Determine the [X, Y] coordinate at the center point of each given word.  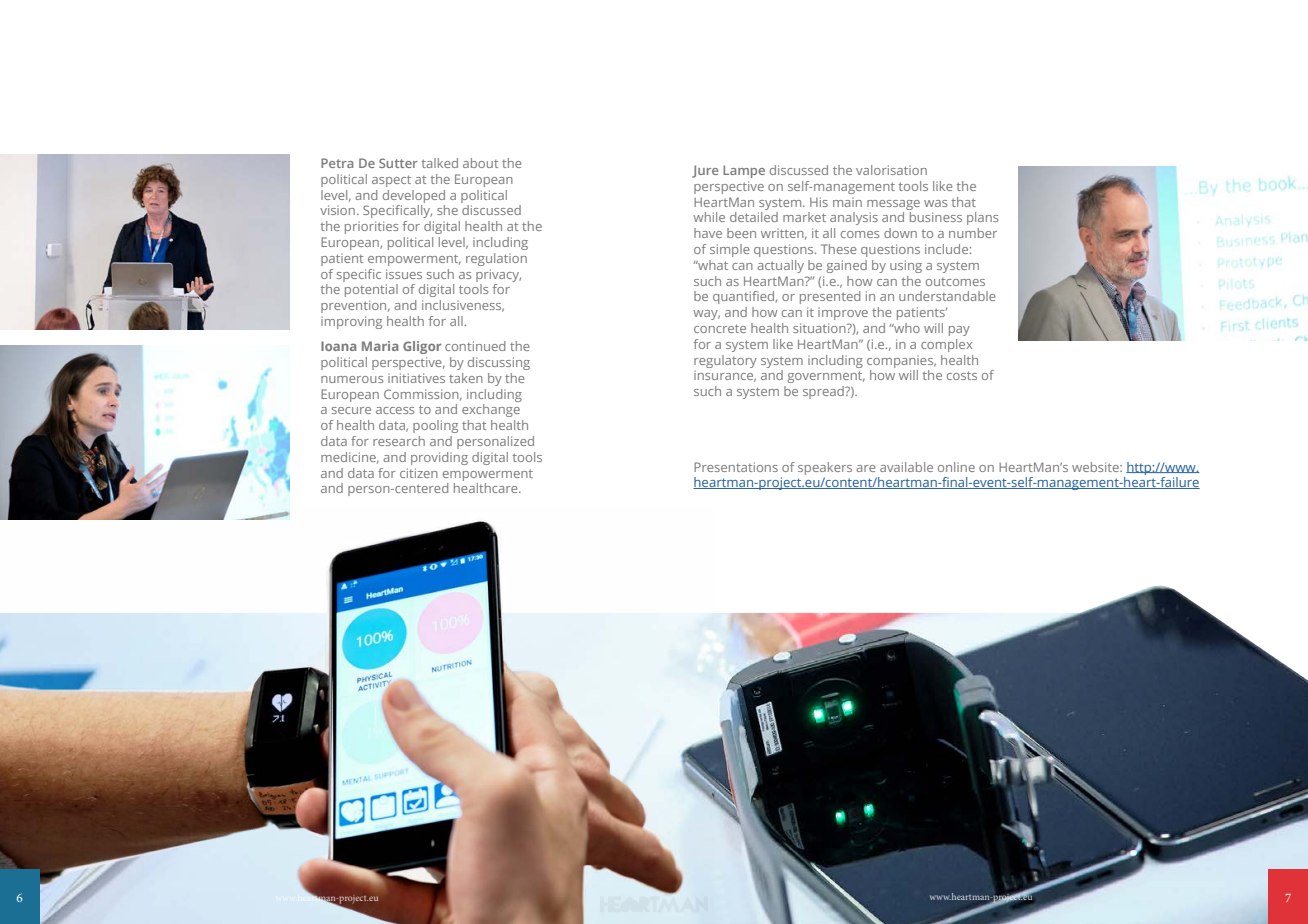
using [906, 266]
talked [440, 163]
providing [439, 458]
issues [404, 274]
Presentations [736, 467]
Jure [705, 171]
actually [780, 266]
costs [962, 375]
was [935, 203]
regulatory [725, 361]
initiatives [416, 378]
